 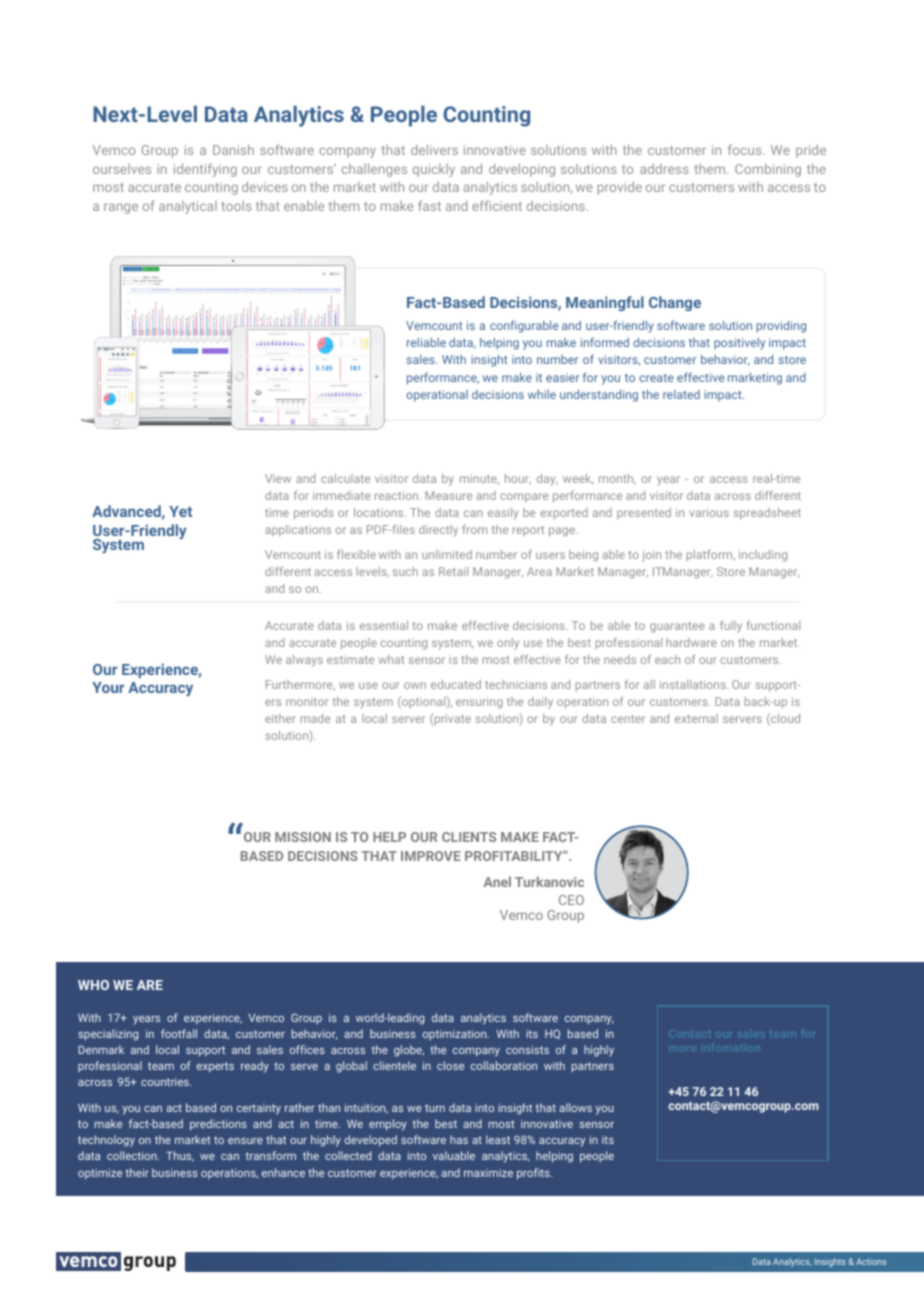 I want to click on footfall, so click(x=179, y=1033).
